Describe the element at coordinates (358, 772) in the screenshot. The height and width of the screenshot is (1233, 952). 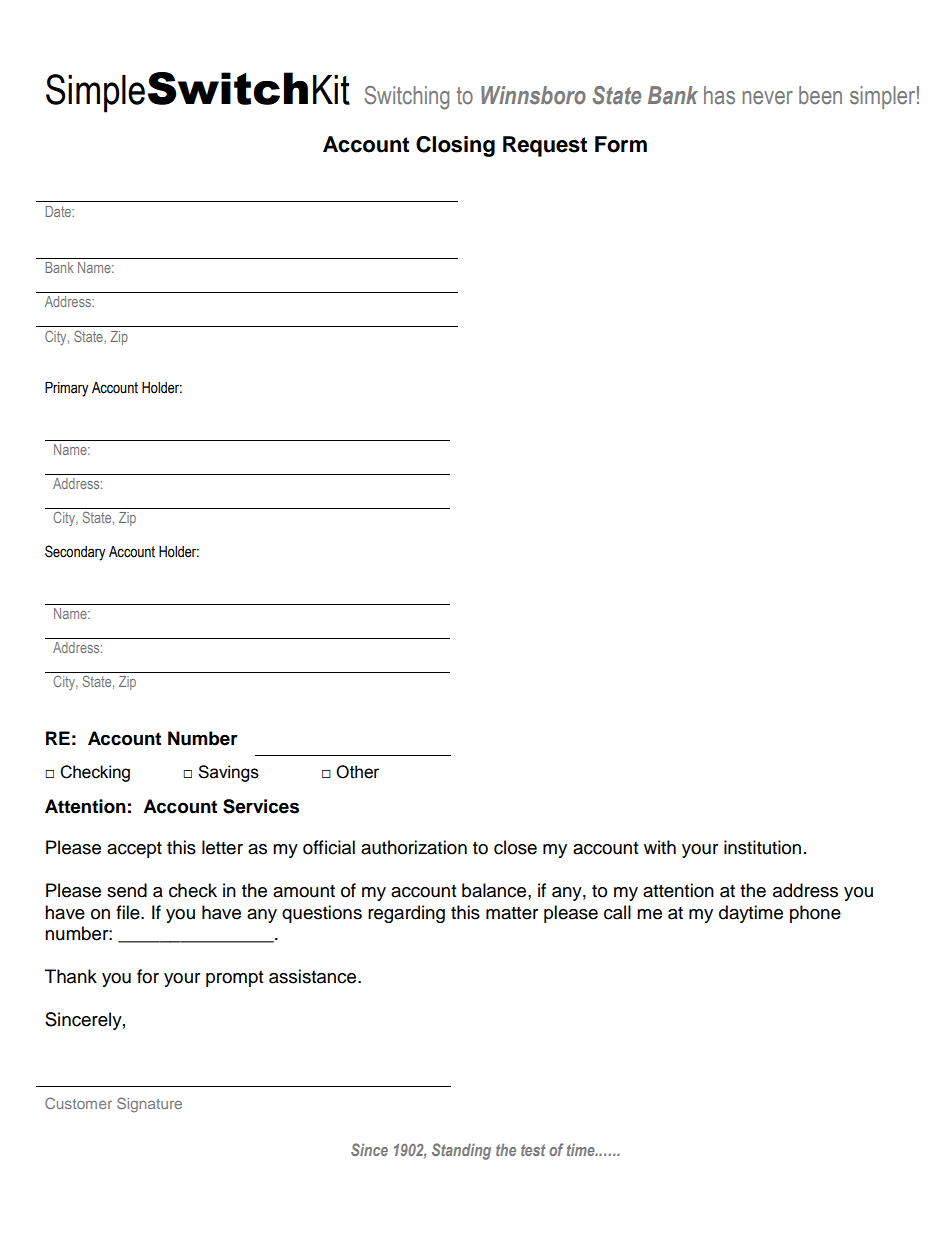
I see `Other` at that location.
